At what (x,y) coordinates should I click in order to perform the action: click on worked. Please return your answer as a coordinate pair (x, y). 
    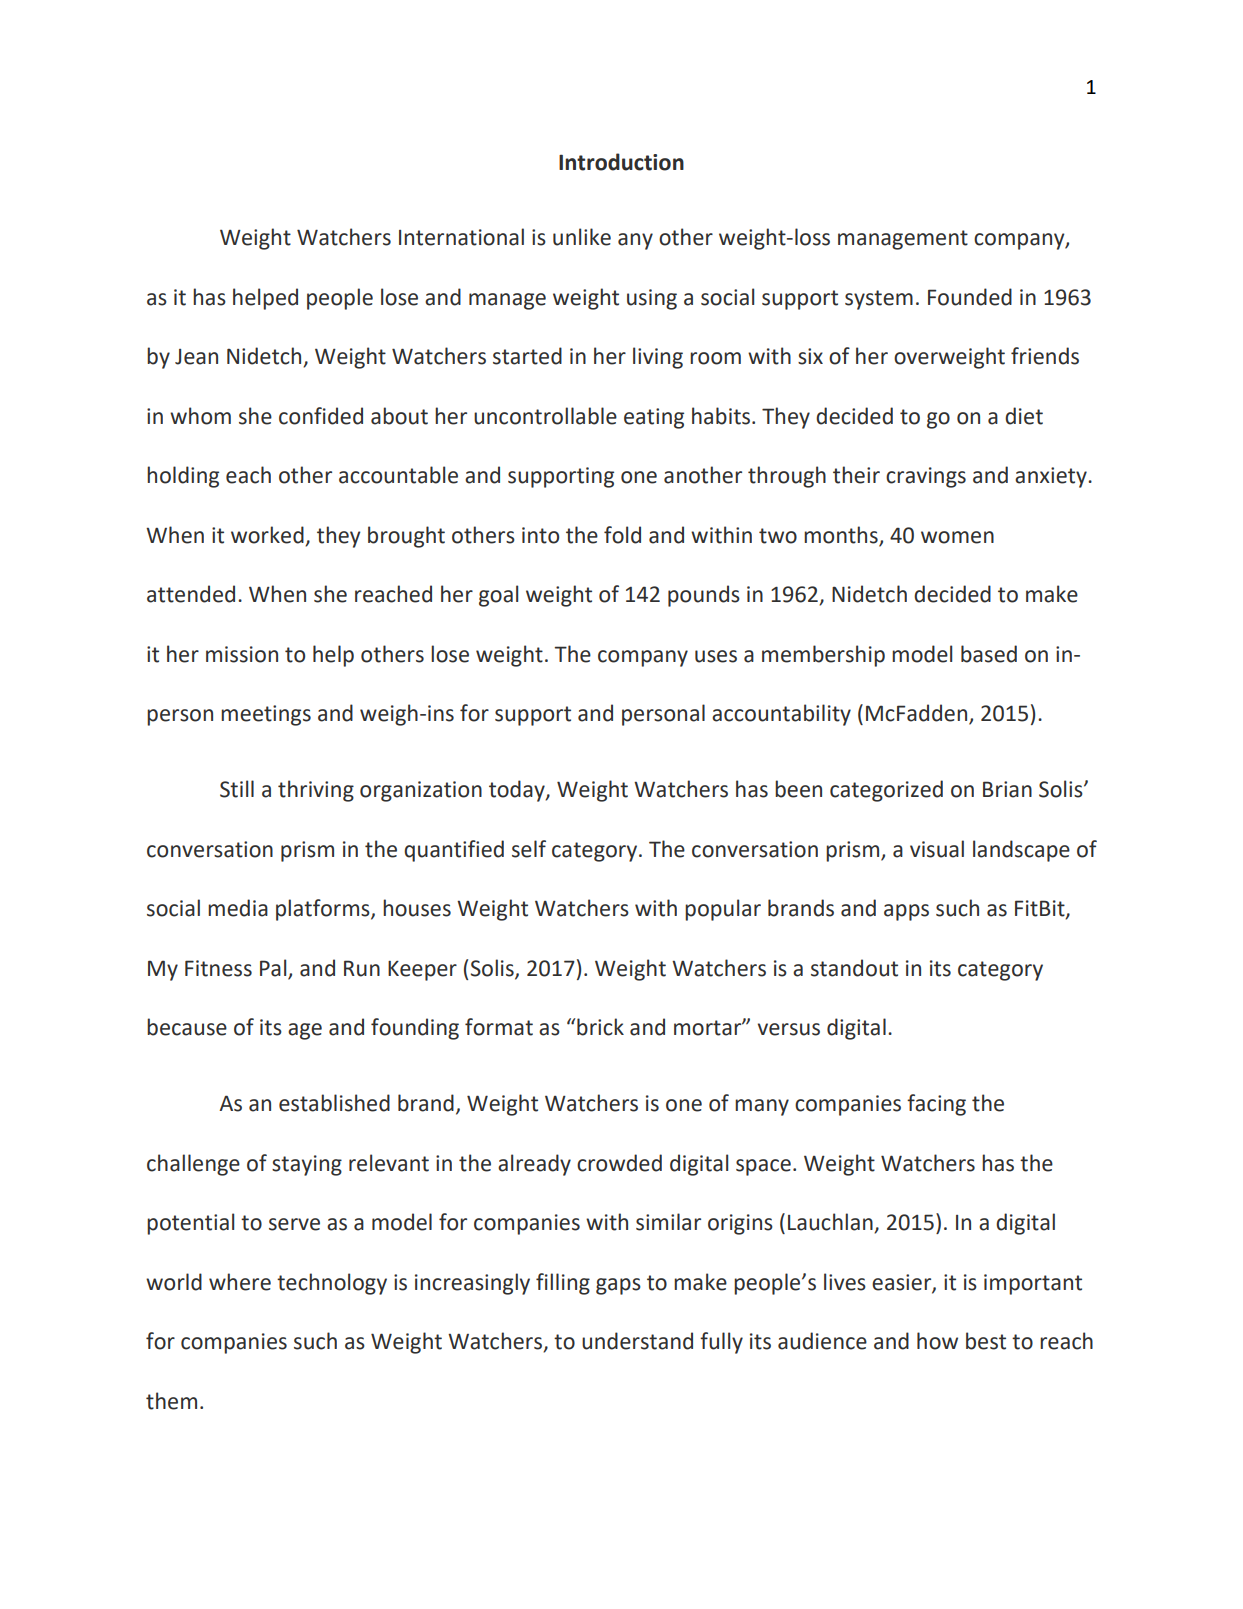
    Looking at the image, I should click on (267, 535).
